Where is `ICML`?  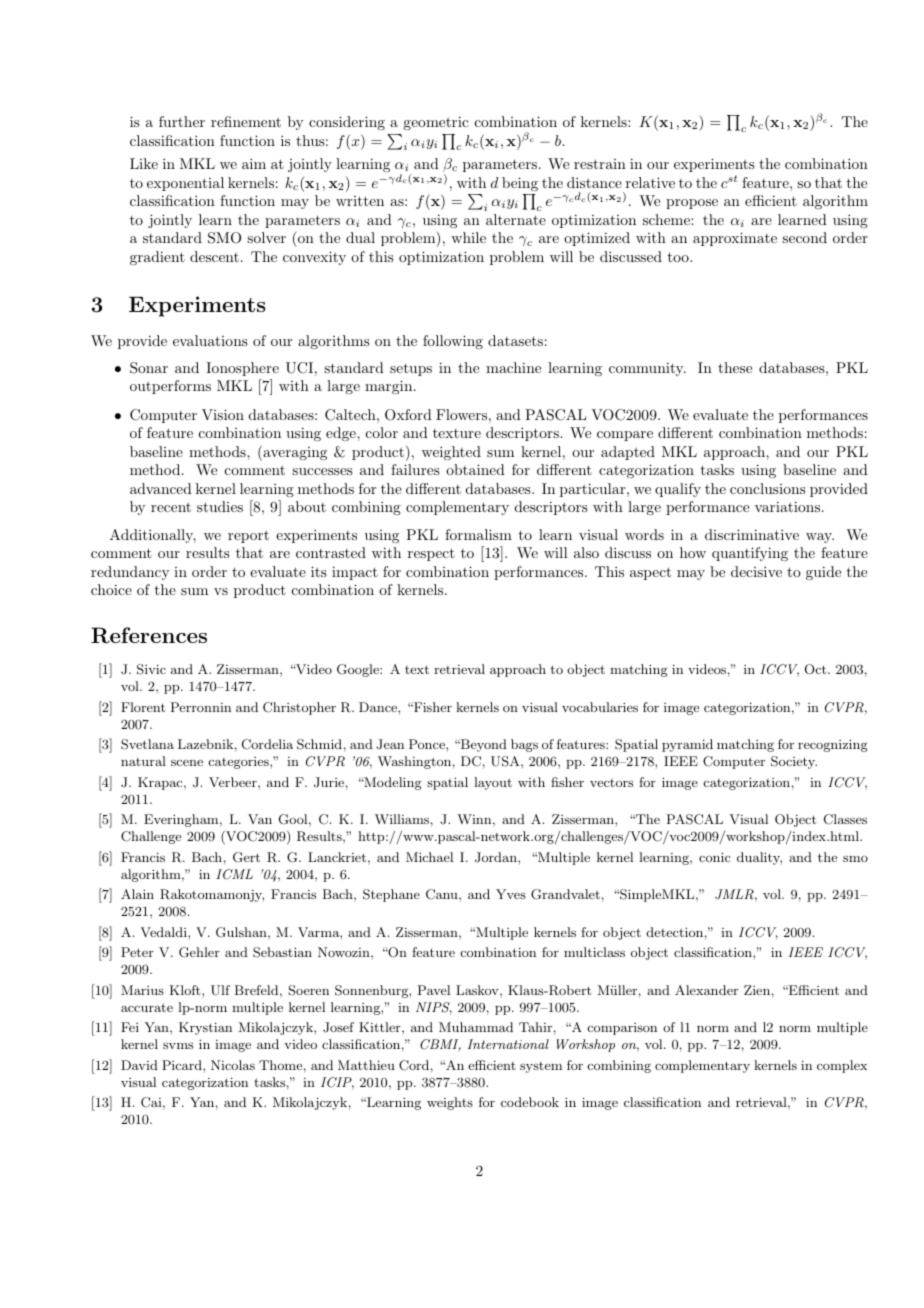 ICML is located at coordinates (234, 874).
